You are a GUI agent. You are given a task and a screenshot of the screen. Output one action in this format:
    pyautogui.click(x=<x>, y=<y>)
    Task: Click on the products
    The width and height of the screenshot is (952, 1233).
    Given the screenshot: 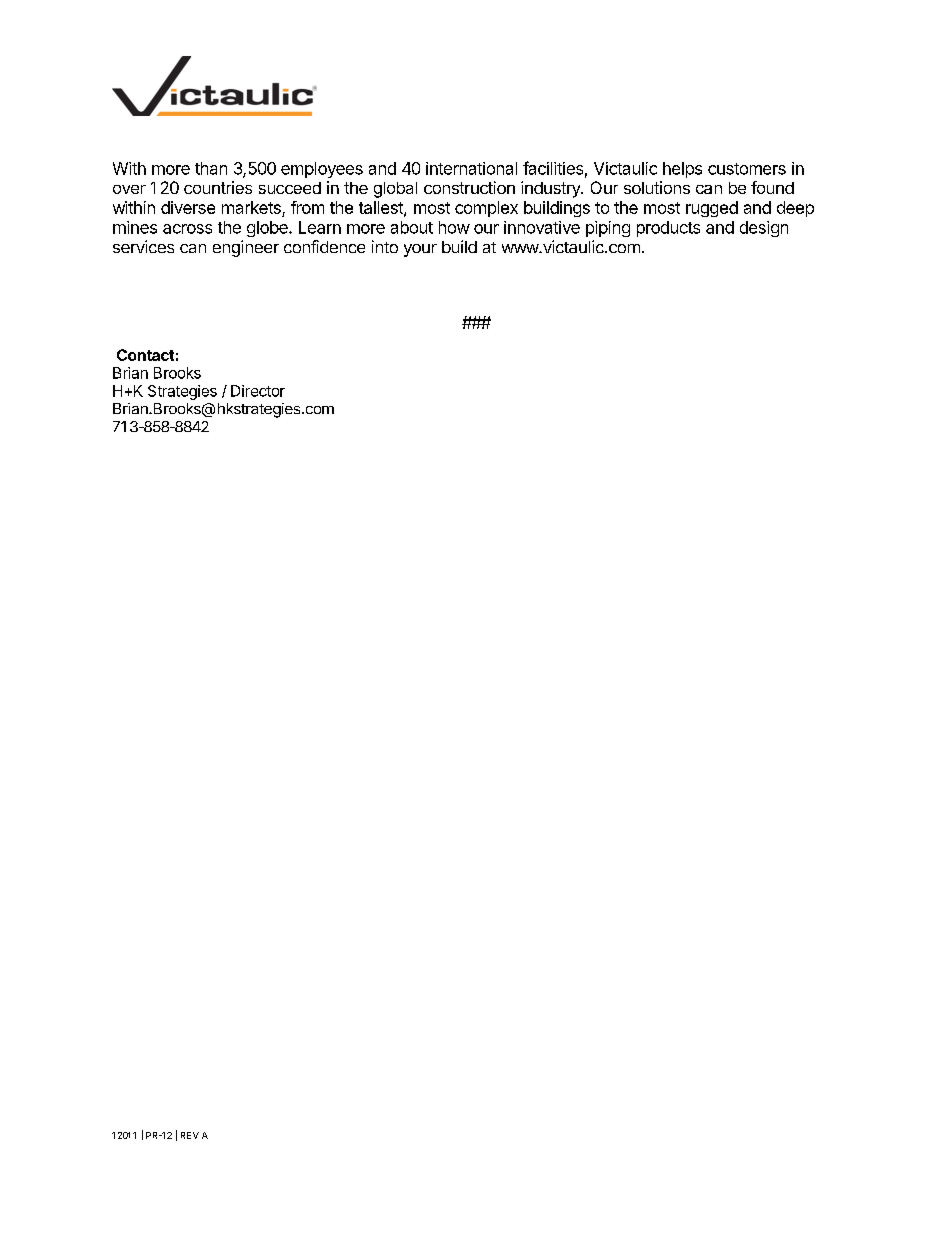 What is the action you would take?
    pyautogui.click(x=668, y=229)
